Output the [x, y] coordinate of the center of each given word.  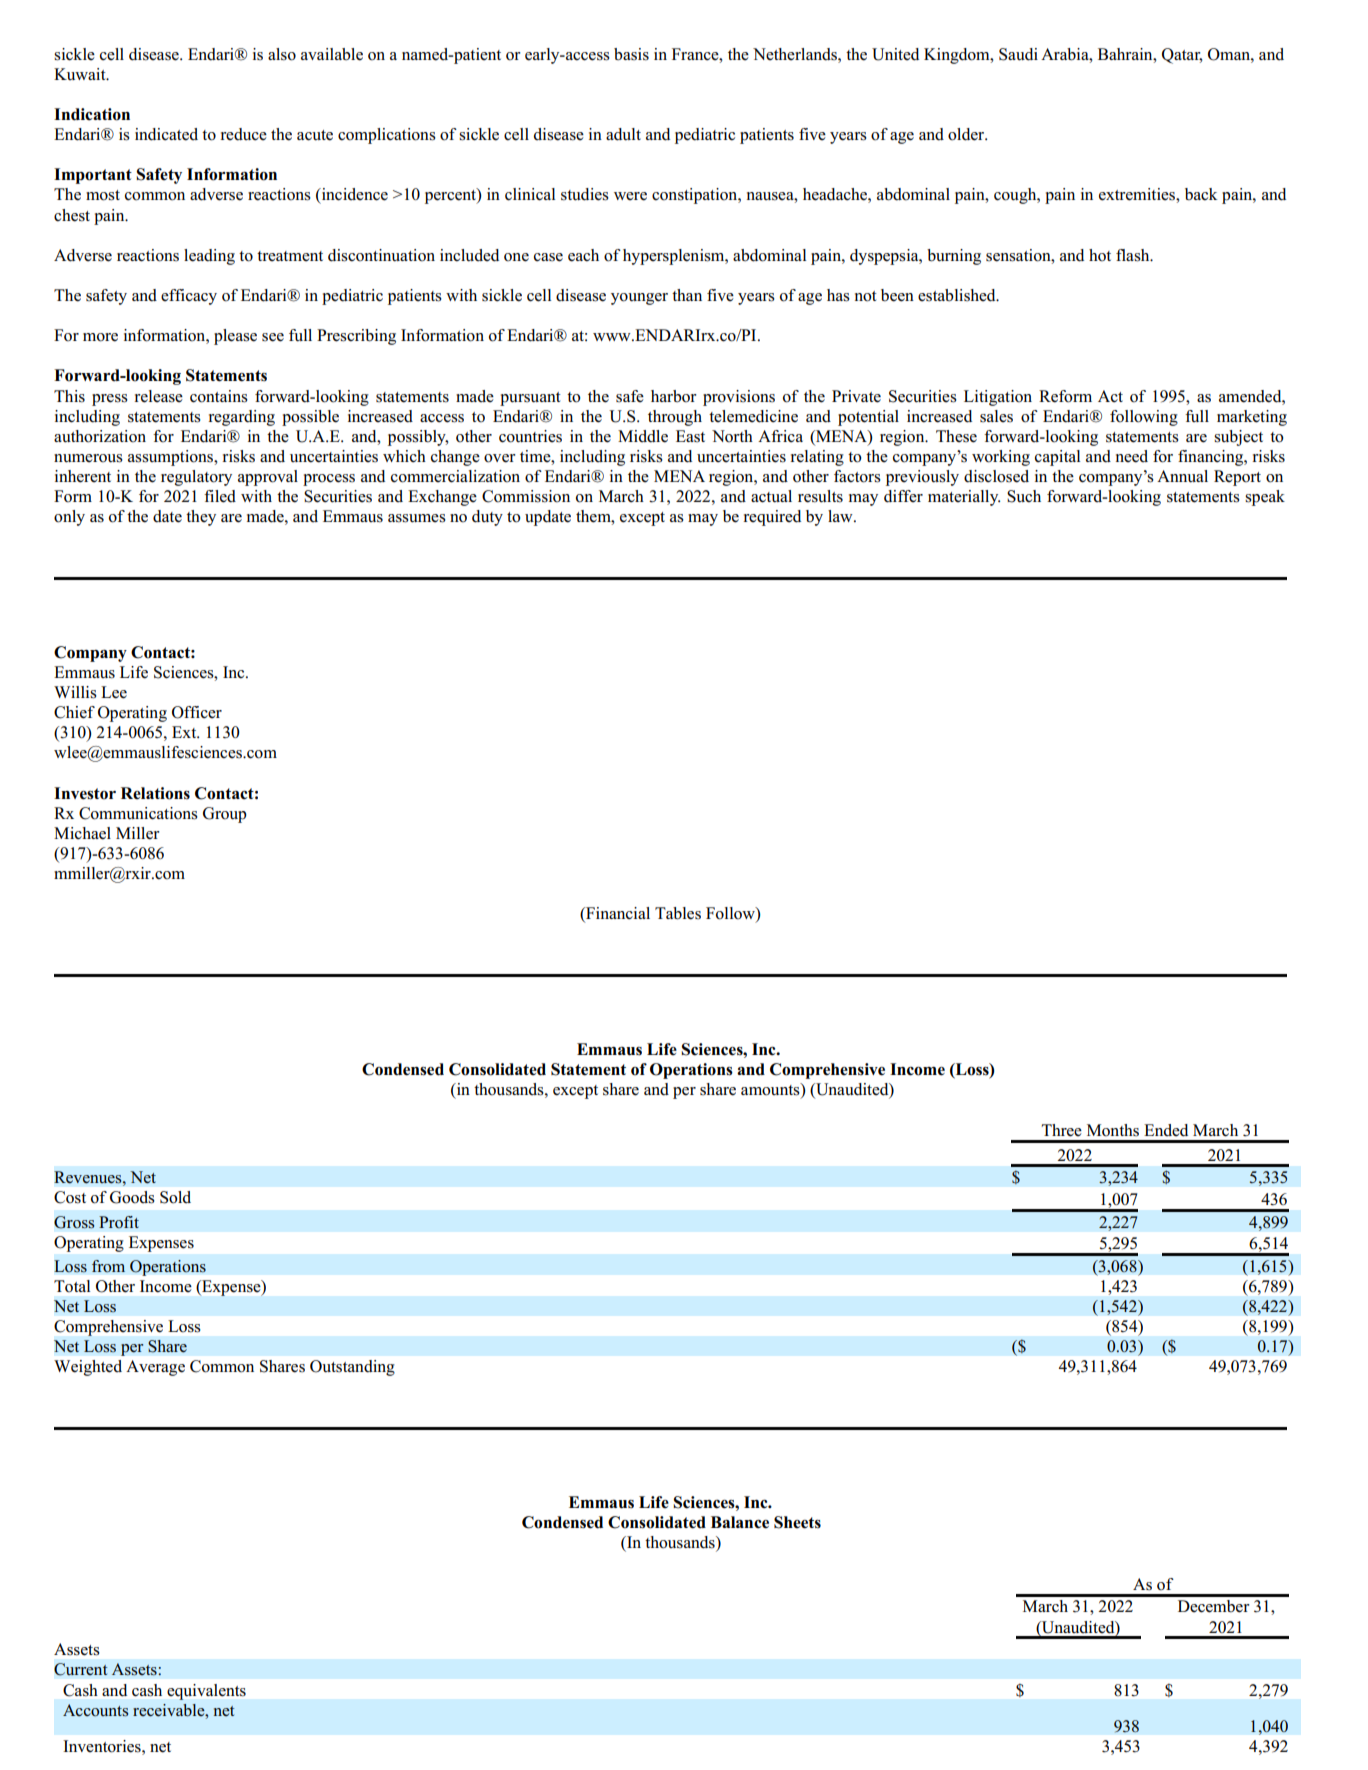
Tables [678, 913]
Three [1062, 1130]
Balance [740, 1522]
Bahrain [1126, 54]
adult [623, 134]
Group [225, 815]
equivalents [206, 1692]
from [108, 1266]
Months [1113, 1130]
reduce [244, 134]
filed [220, 496]
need [1132, 456]
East [690, 436]
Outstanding [352, 1368]
